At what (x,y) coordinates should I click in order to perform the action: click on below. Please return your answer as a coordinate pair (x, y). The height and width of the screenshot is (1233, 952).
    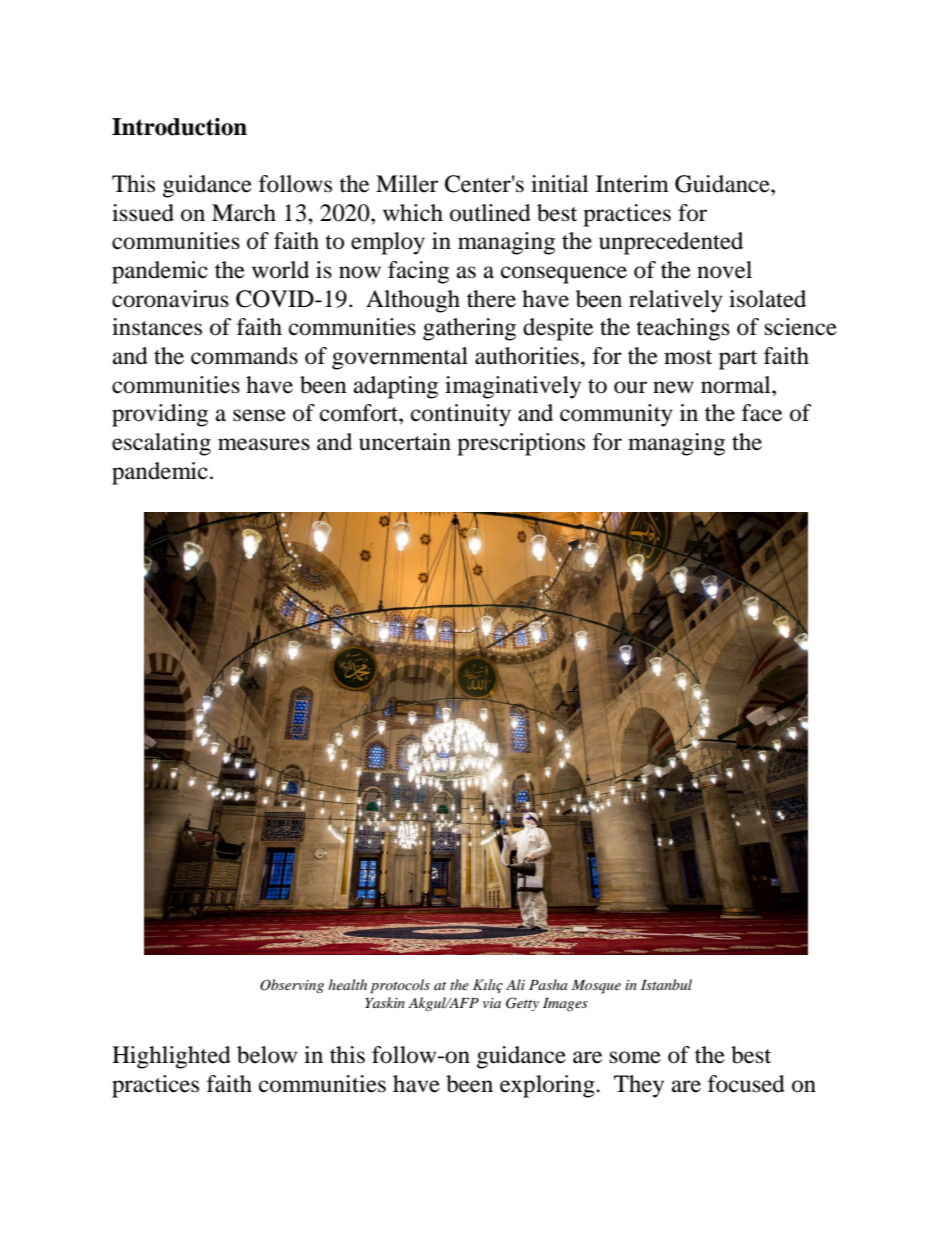
    Looking at the image, I should click on (267, 1055).
